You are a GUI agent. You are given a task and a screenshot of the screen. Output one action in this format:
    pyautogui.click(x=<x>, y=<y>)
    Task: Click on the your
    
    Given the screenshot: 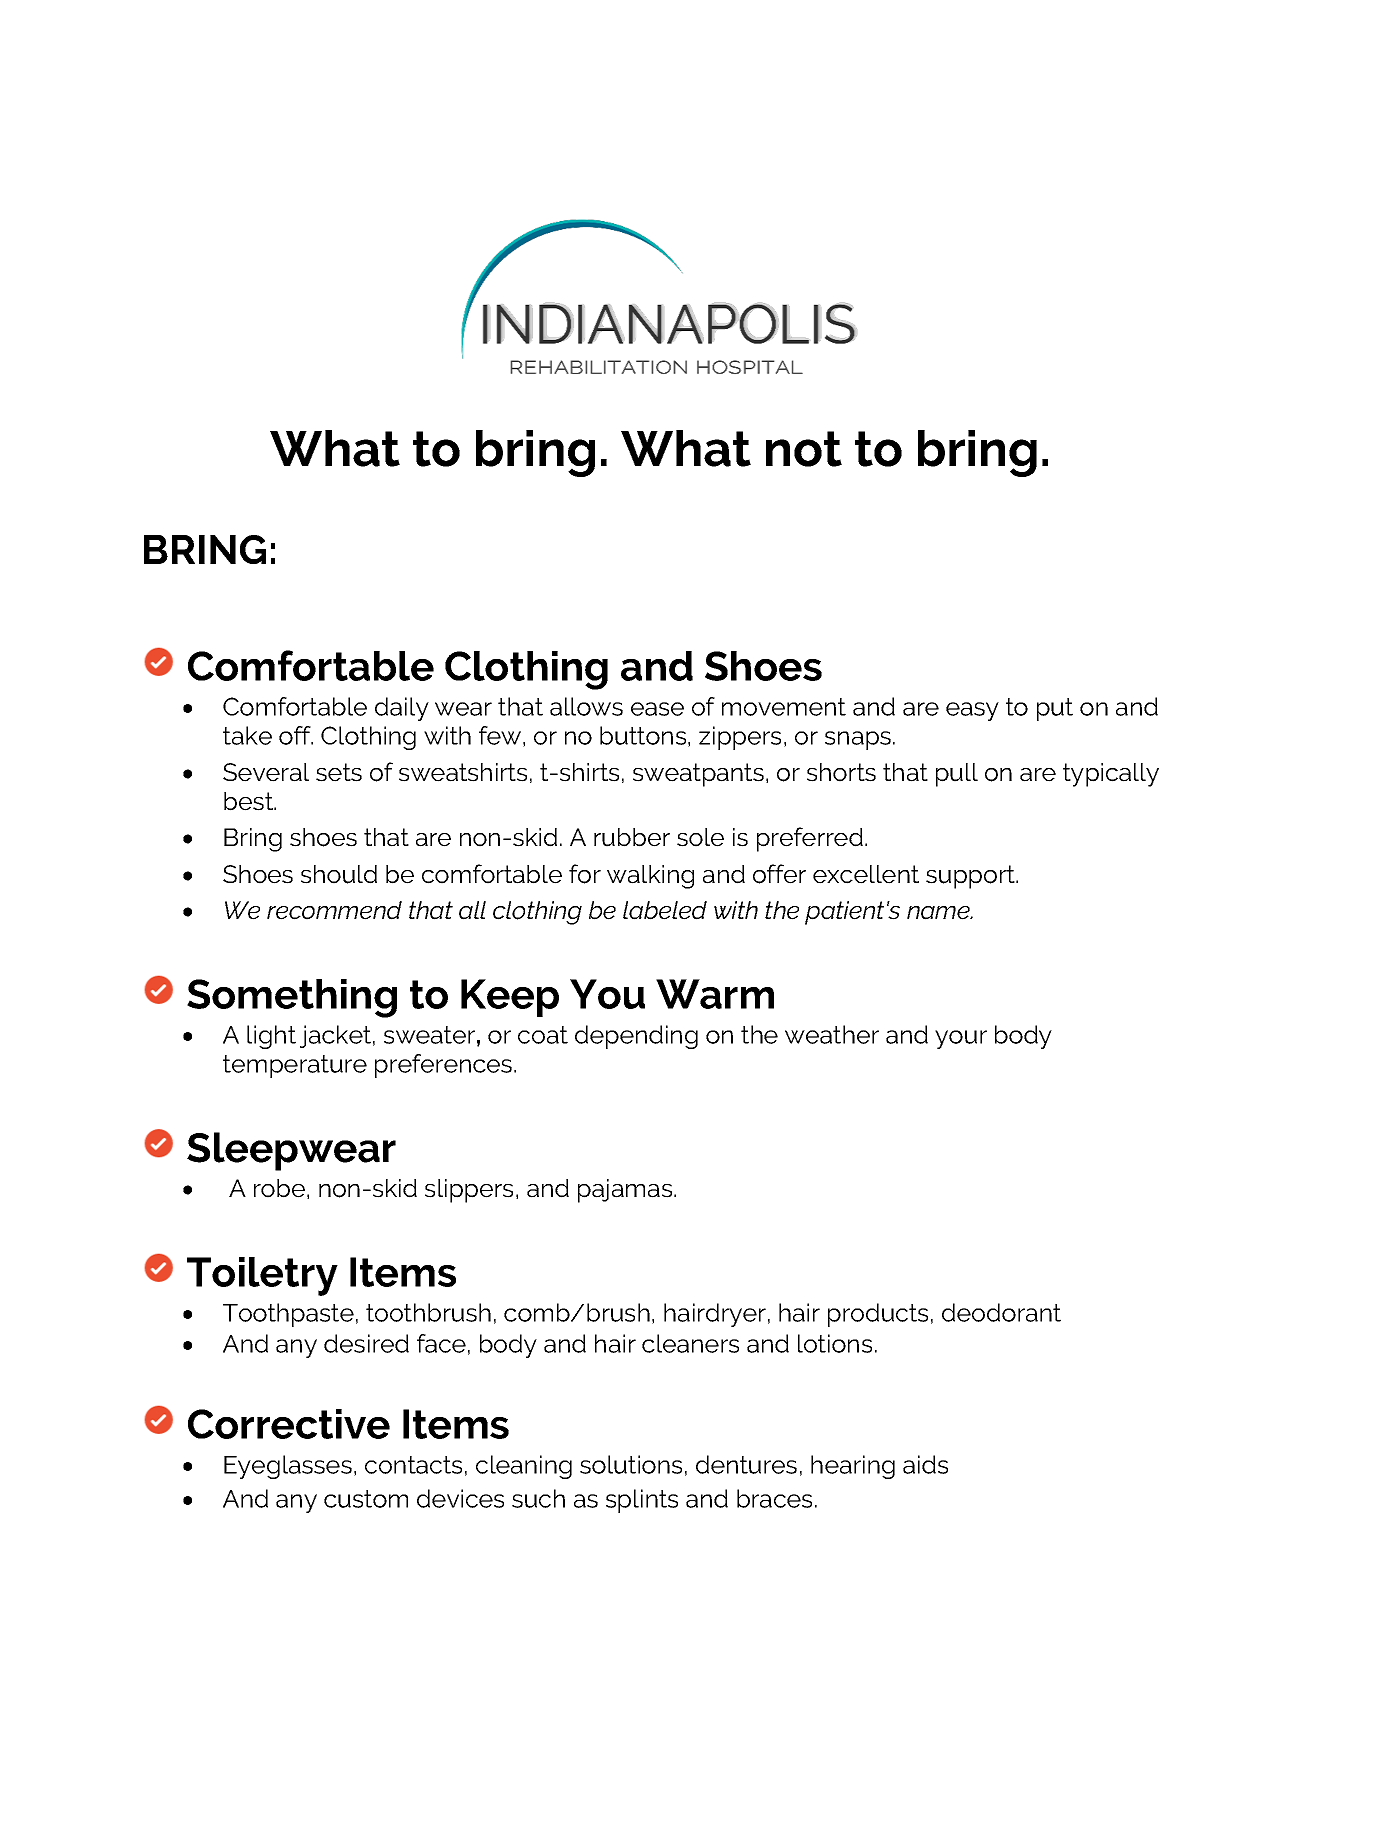 What is the action you would take?
    pyautogui.click(x=961, y=1039)
